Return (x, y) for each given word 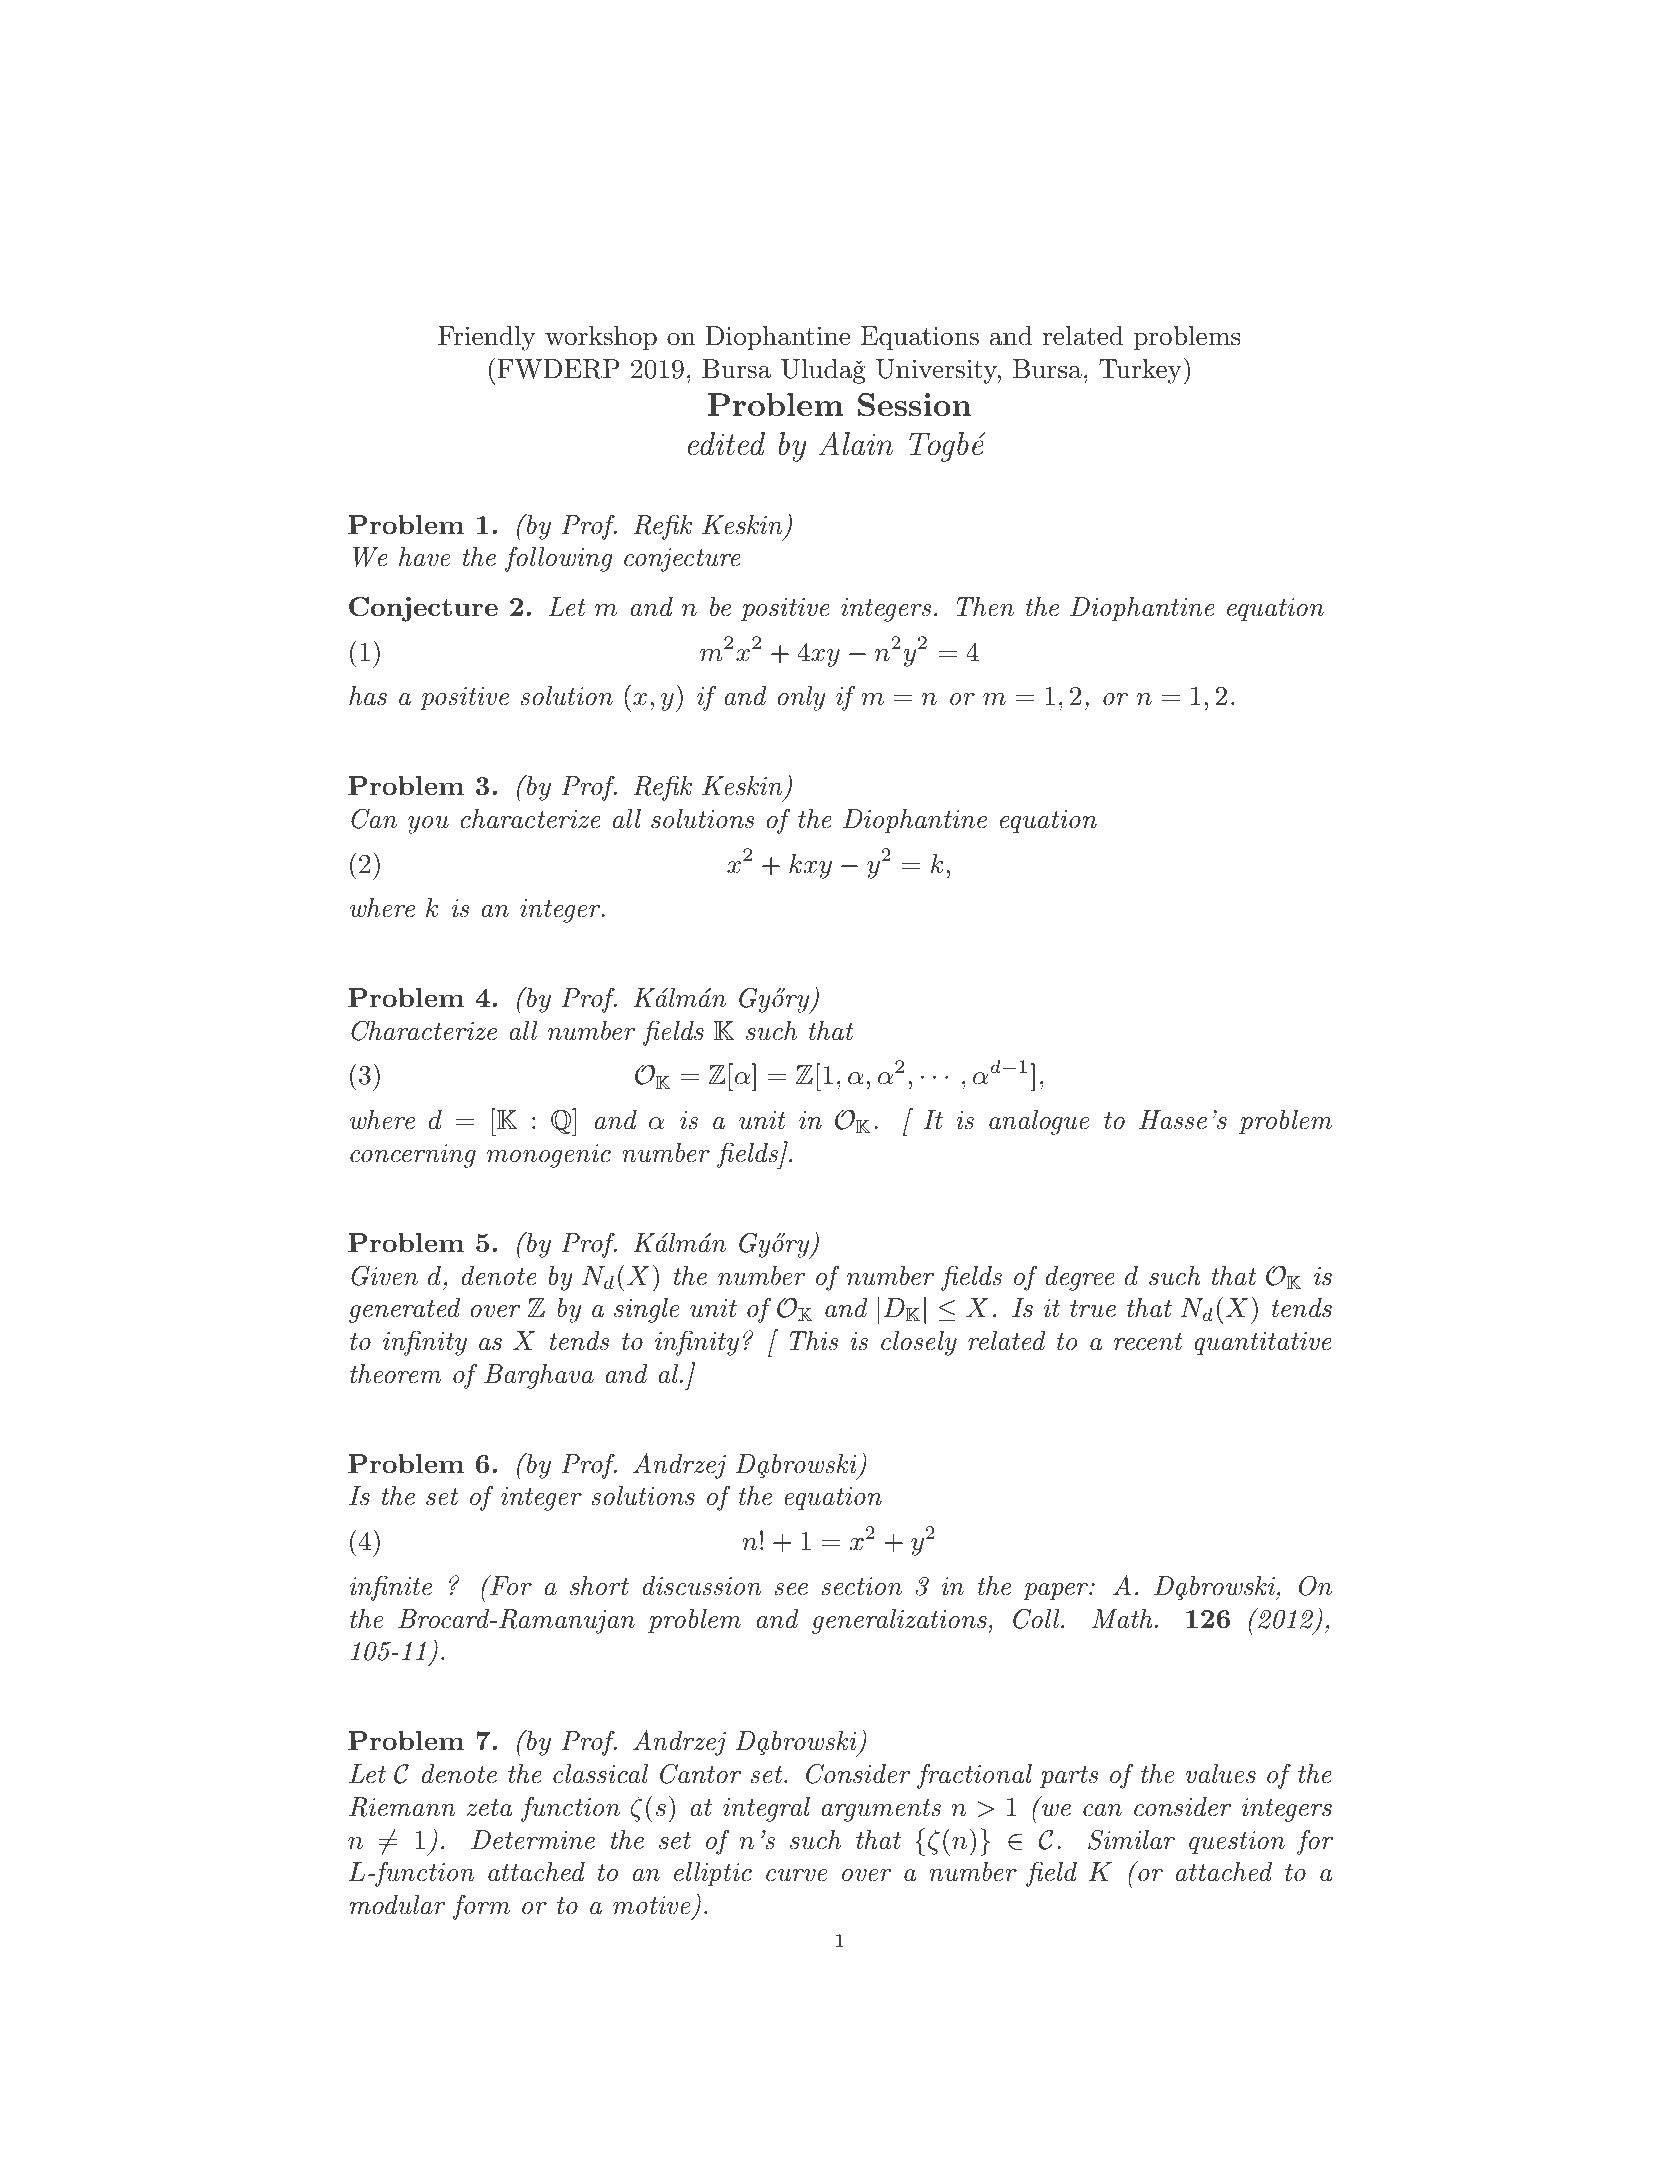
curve (796, 1875)
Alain (855, 443)
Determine (533, 1840)
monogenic (549, 1156)
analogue (1039, 1122)
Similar (1131, 1839)
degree (1080, 1278)
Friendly (487, 338)
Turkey (1140, 371)
